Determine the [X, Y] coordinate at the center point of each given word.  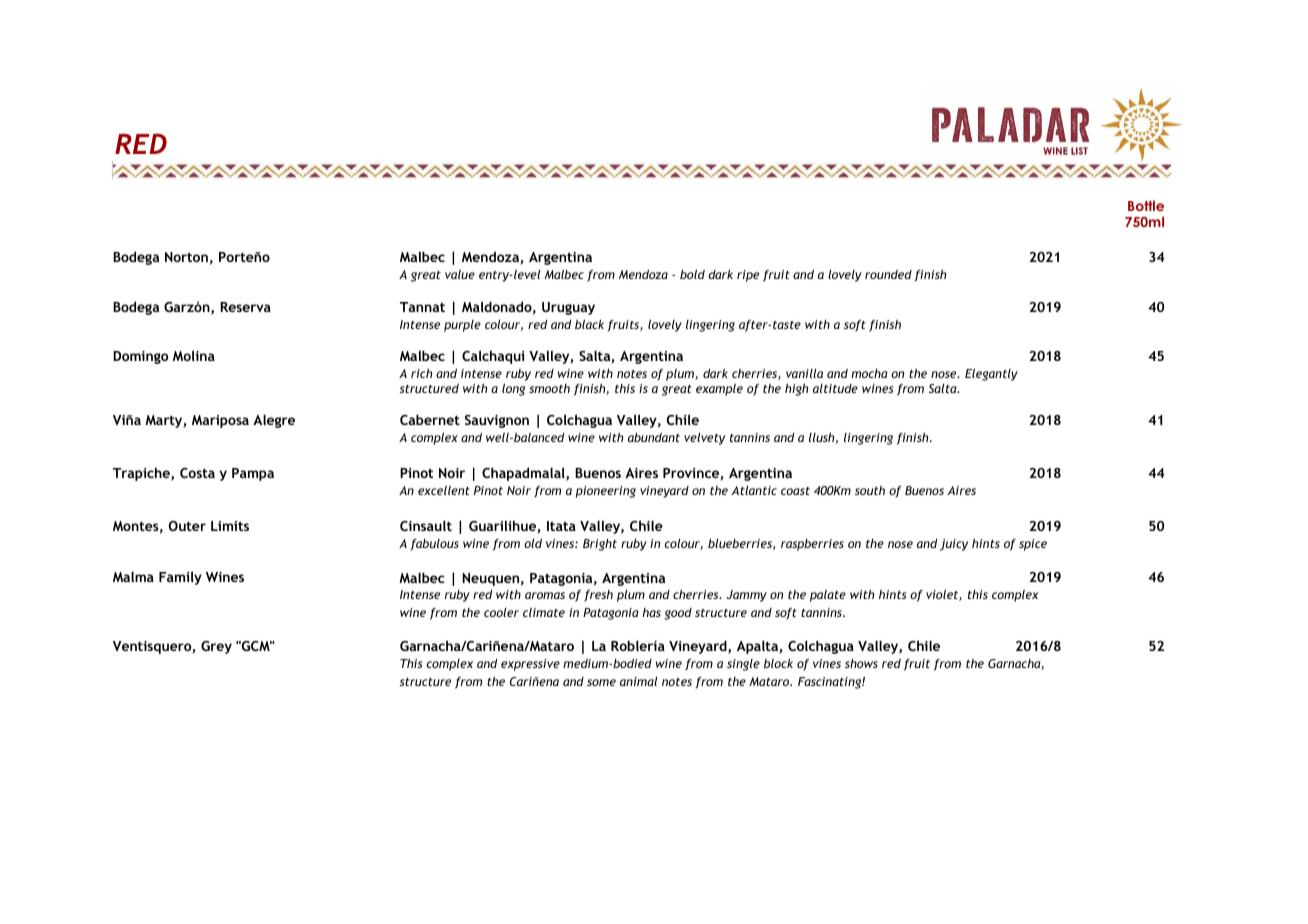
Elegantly [991, 374]
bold [692, 274]
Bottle [1146, 205]
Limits [230, 526]
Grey [216, 647]
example [719, 390]
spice [1033, 545]
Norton [186, 257]
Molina [194, 355]
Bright [600, 544]
